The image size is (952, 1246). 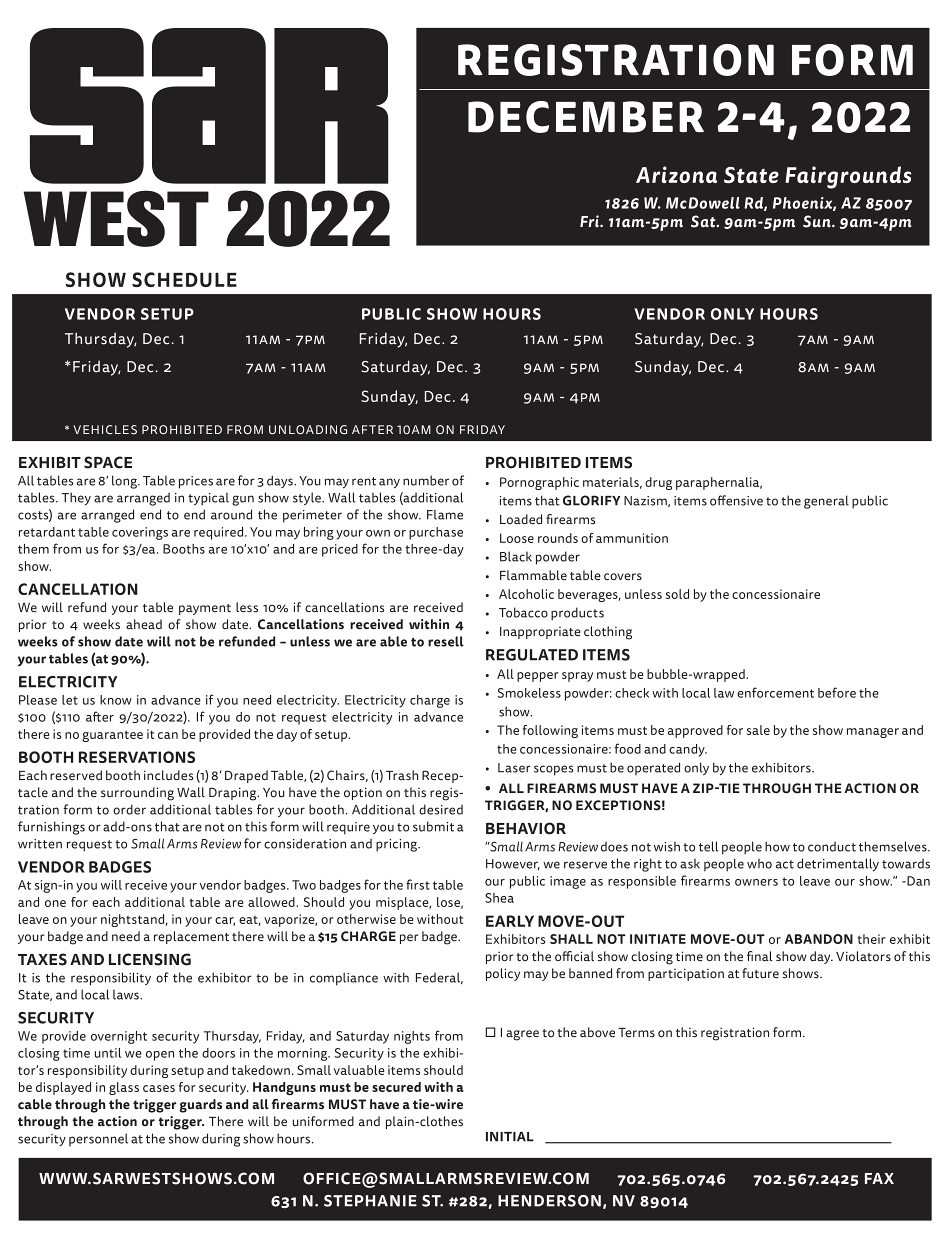 I want to click on FAX, so click(x=879, y=1178).
